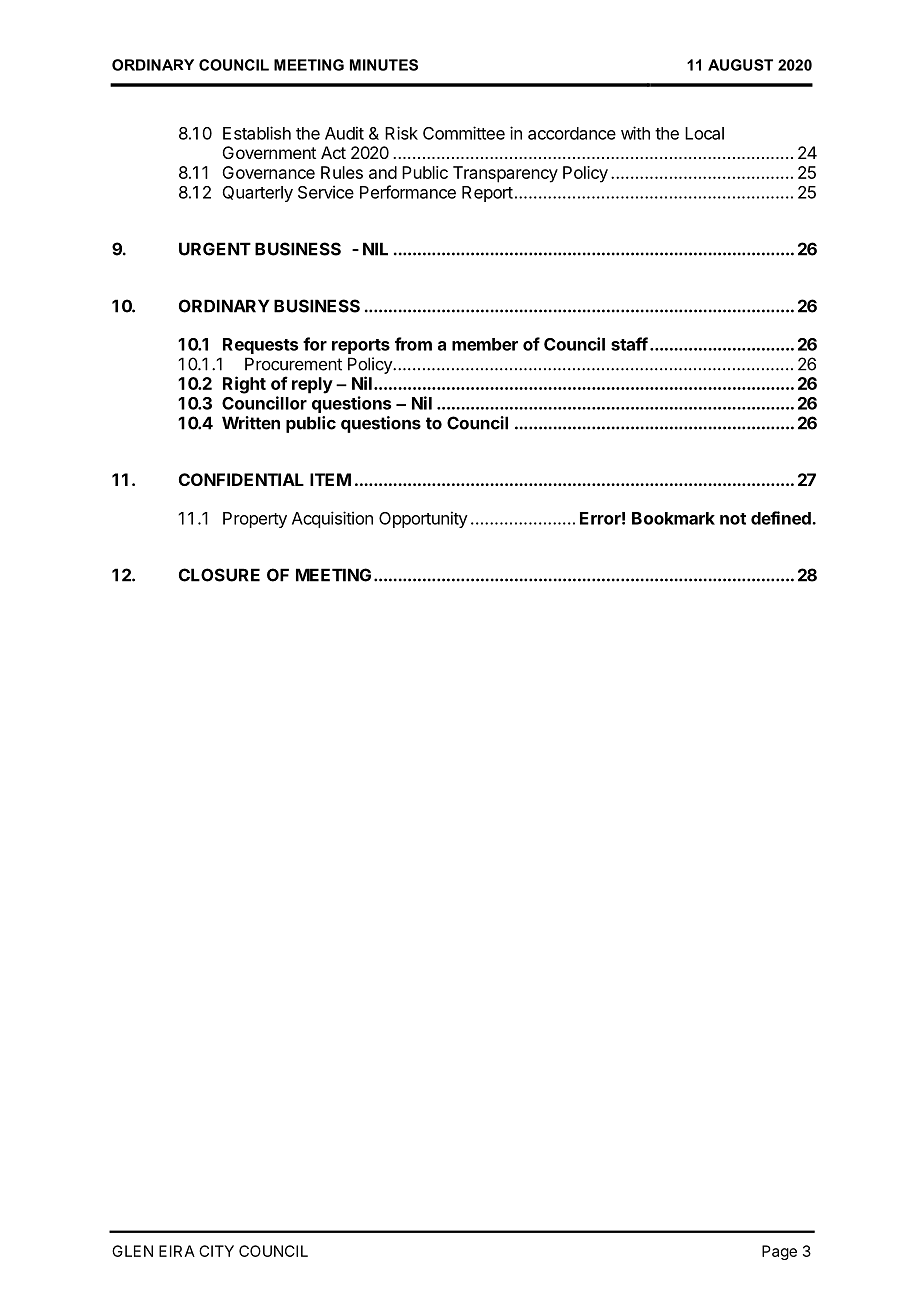 The image size is (924, 1308). What do you see at coordinates (177, 1251) in the document?
I see `EIRA` at bounding box center [177, 1251].
